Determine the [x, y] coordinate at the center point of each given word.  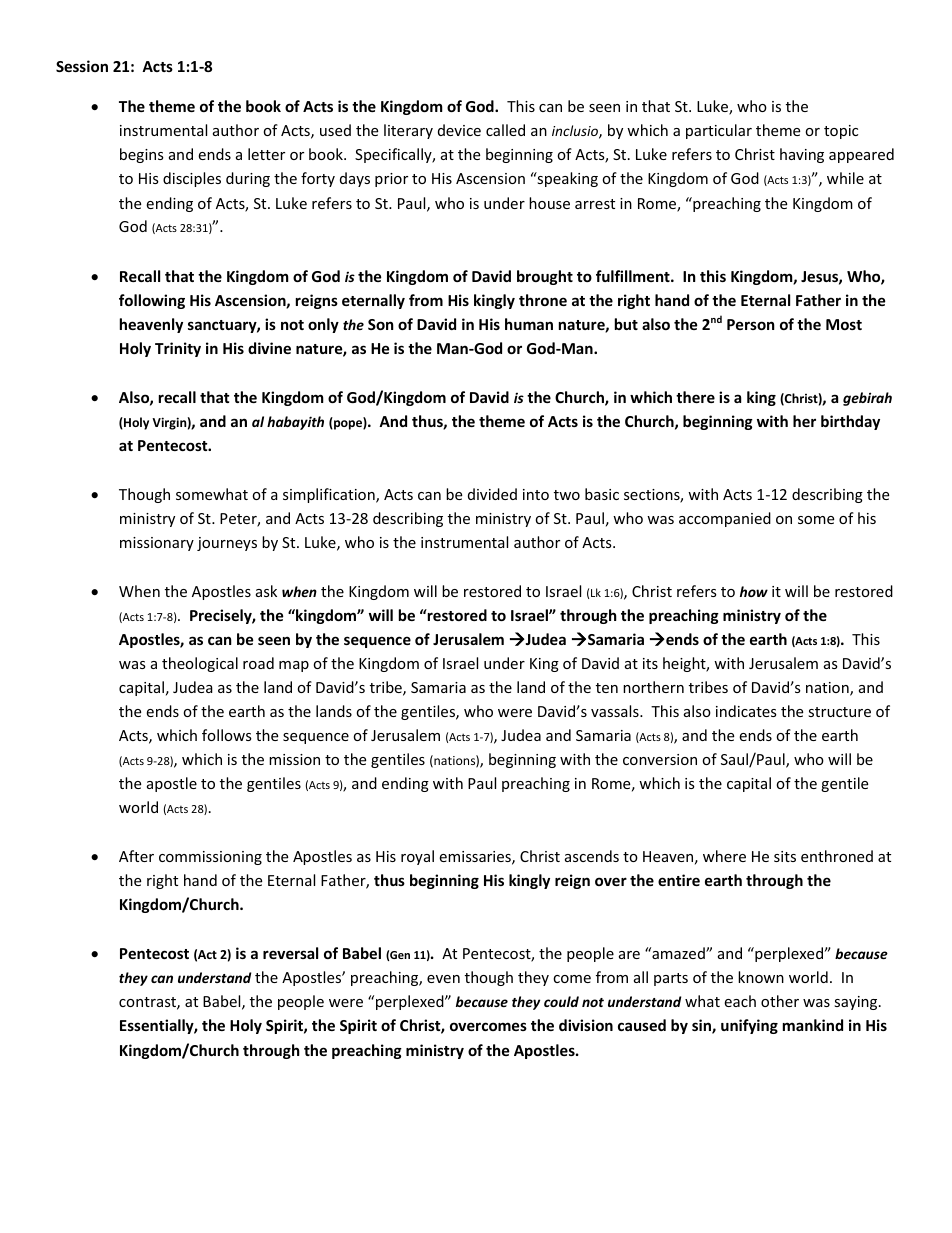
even [443, 979]
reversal [290, 953]
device [459, 130]
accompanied [725, 519]
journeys [227, 544]
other [780, 1001]
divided [492, 494]
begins [142, 155]
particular [719, 131]
